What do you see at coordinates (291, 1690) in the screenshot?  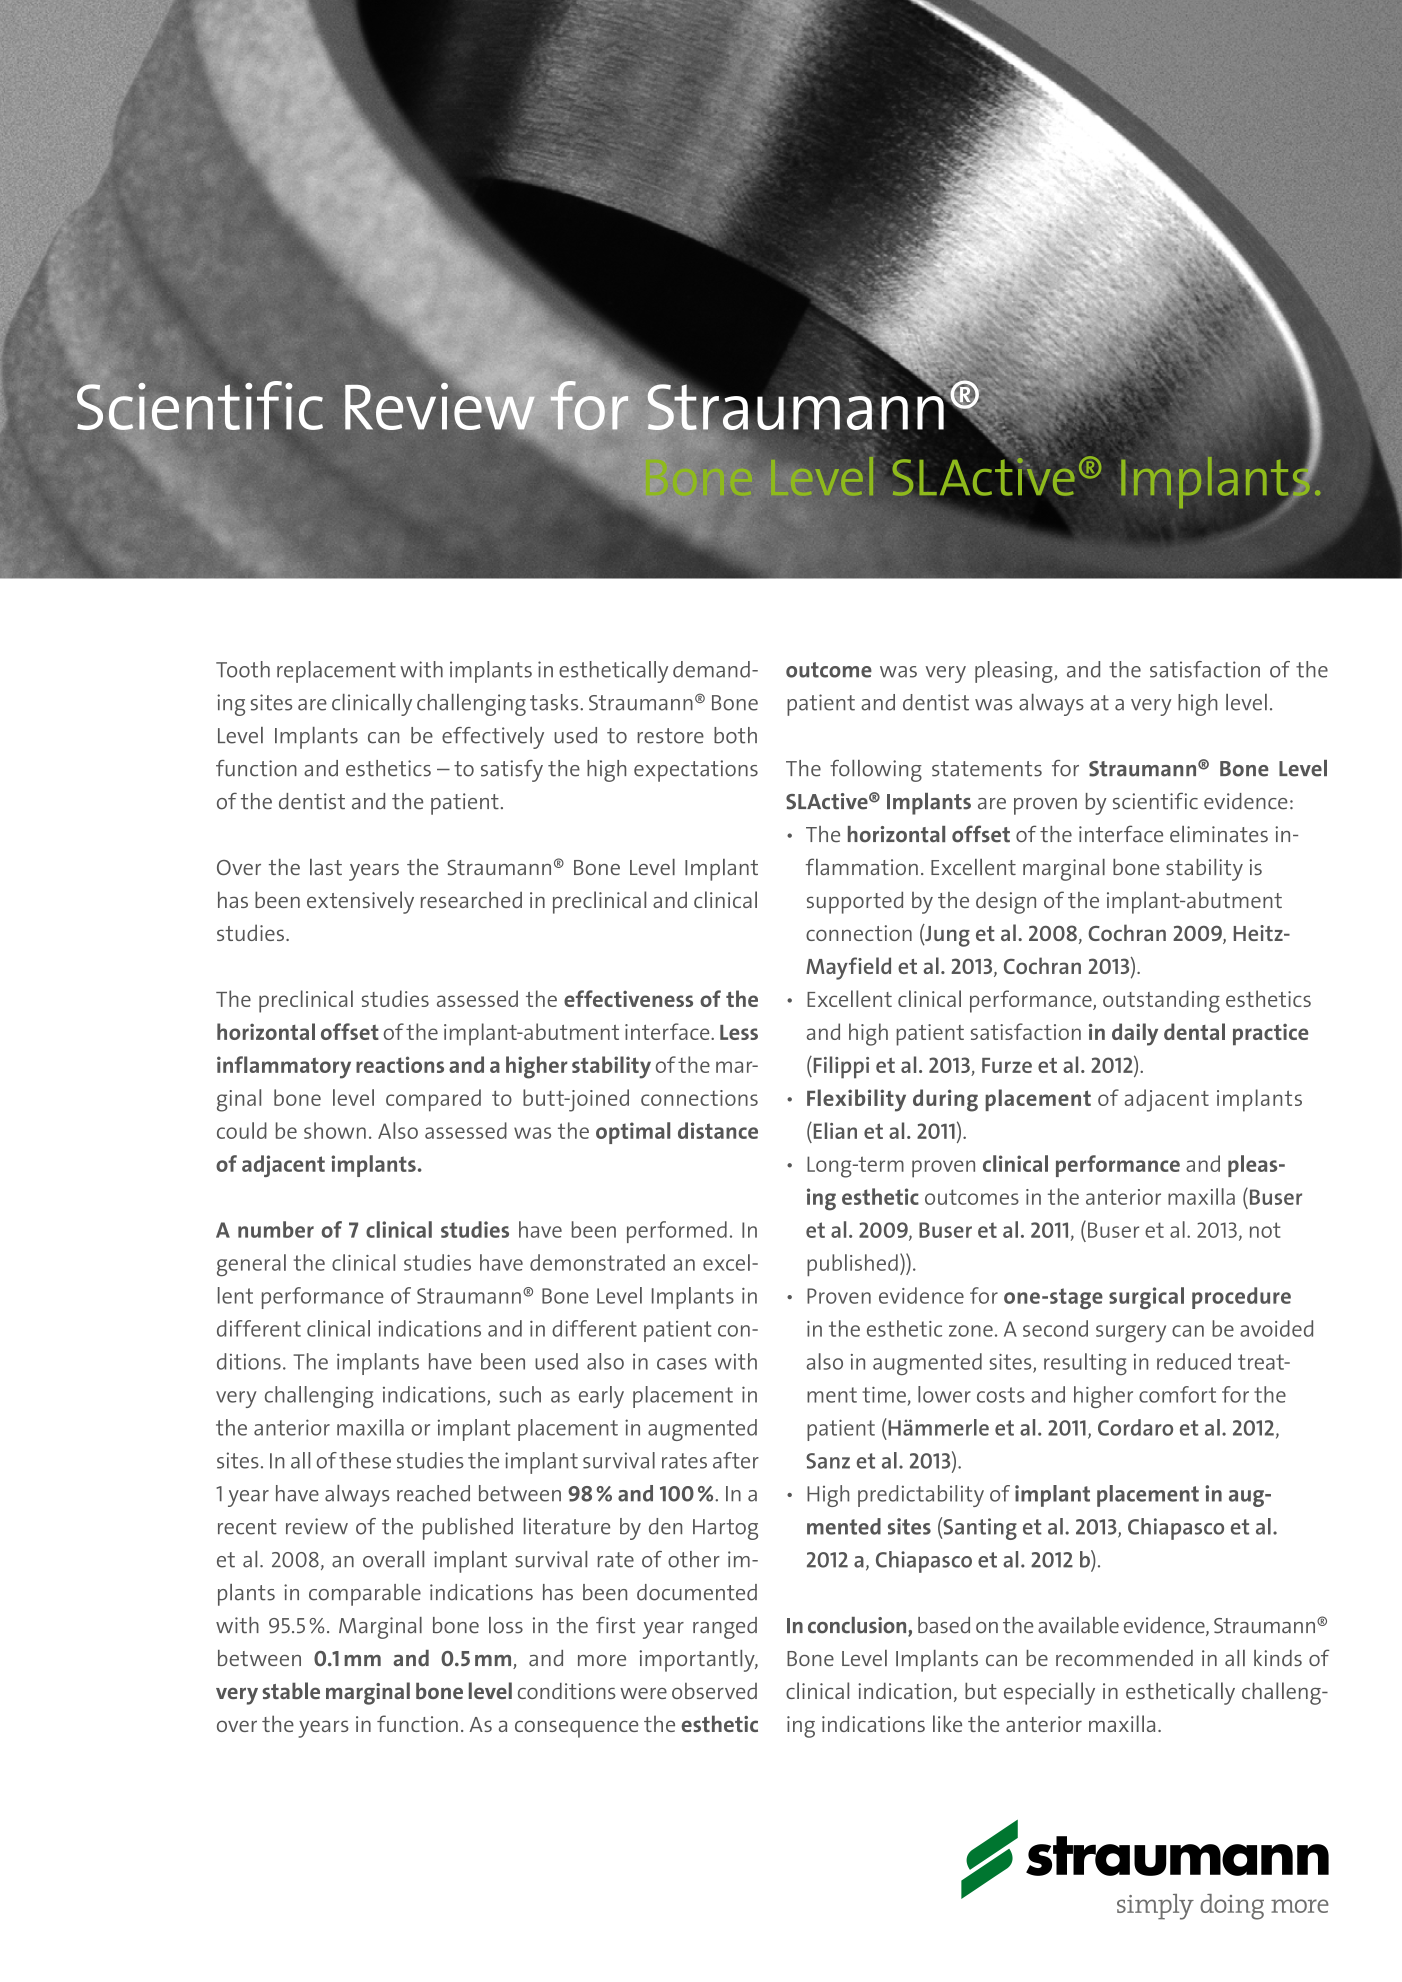 I see `stable` at bounding box center [291, 1690].
